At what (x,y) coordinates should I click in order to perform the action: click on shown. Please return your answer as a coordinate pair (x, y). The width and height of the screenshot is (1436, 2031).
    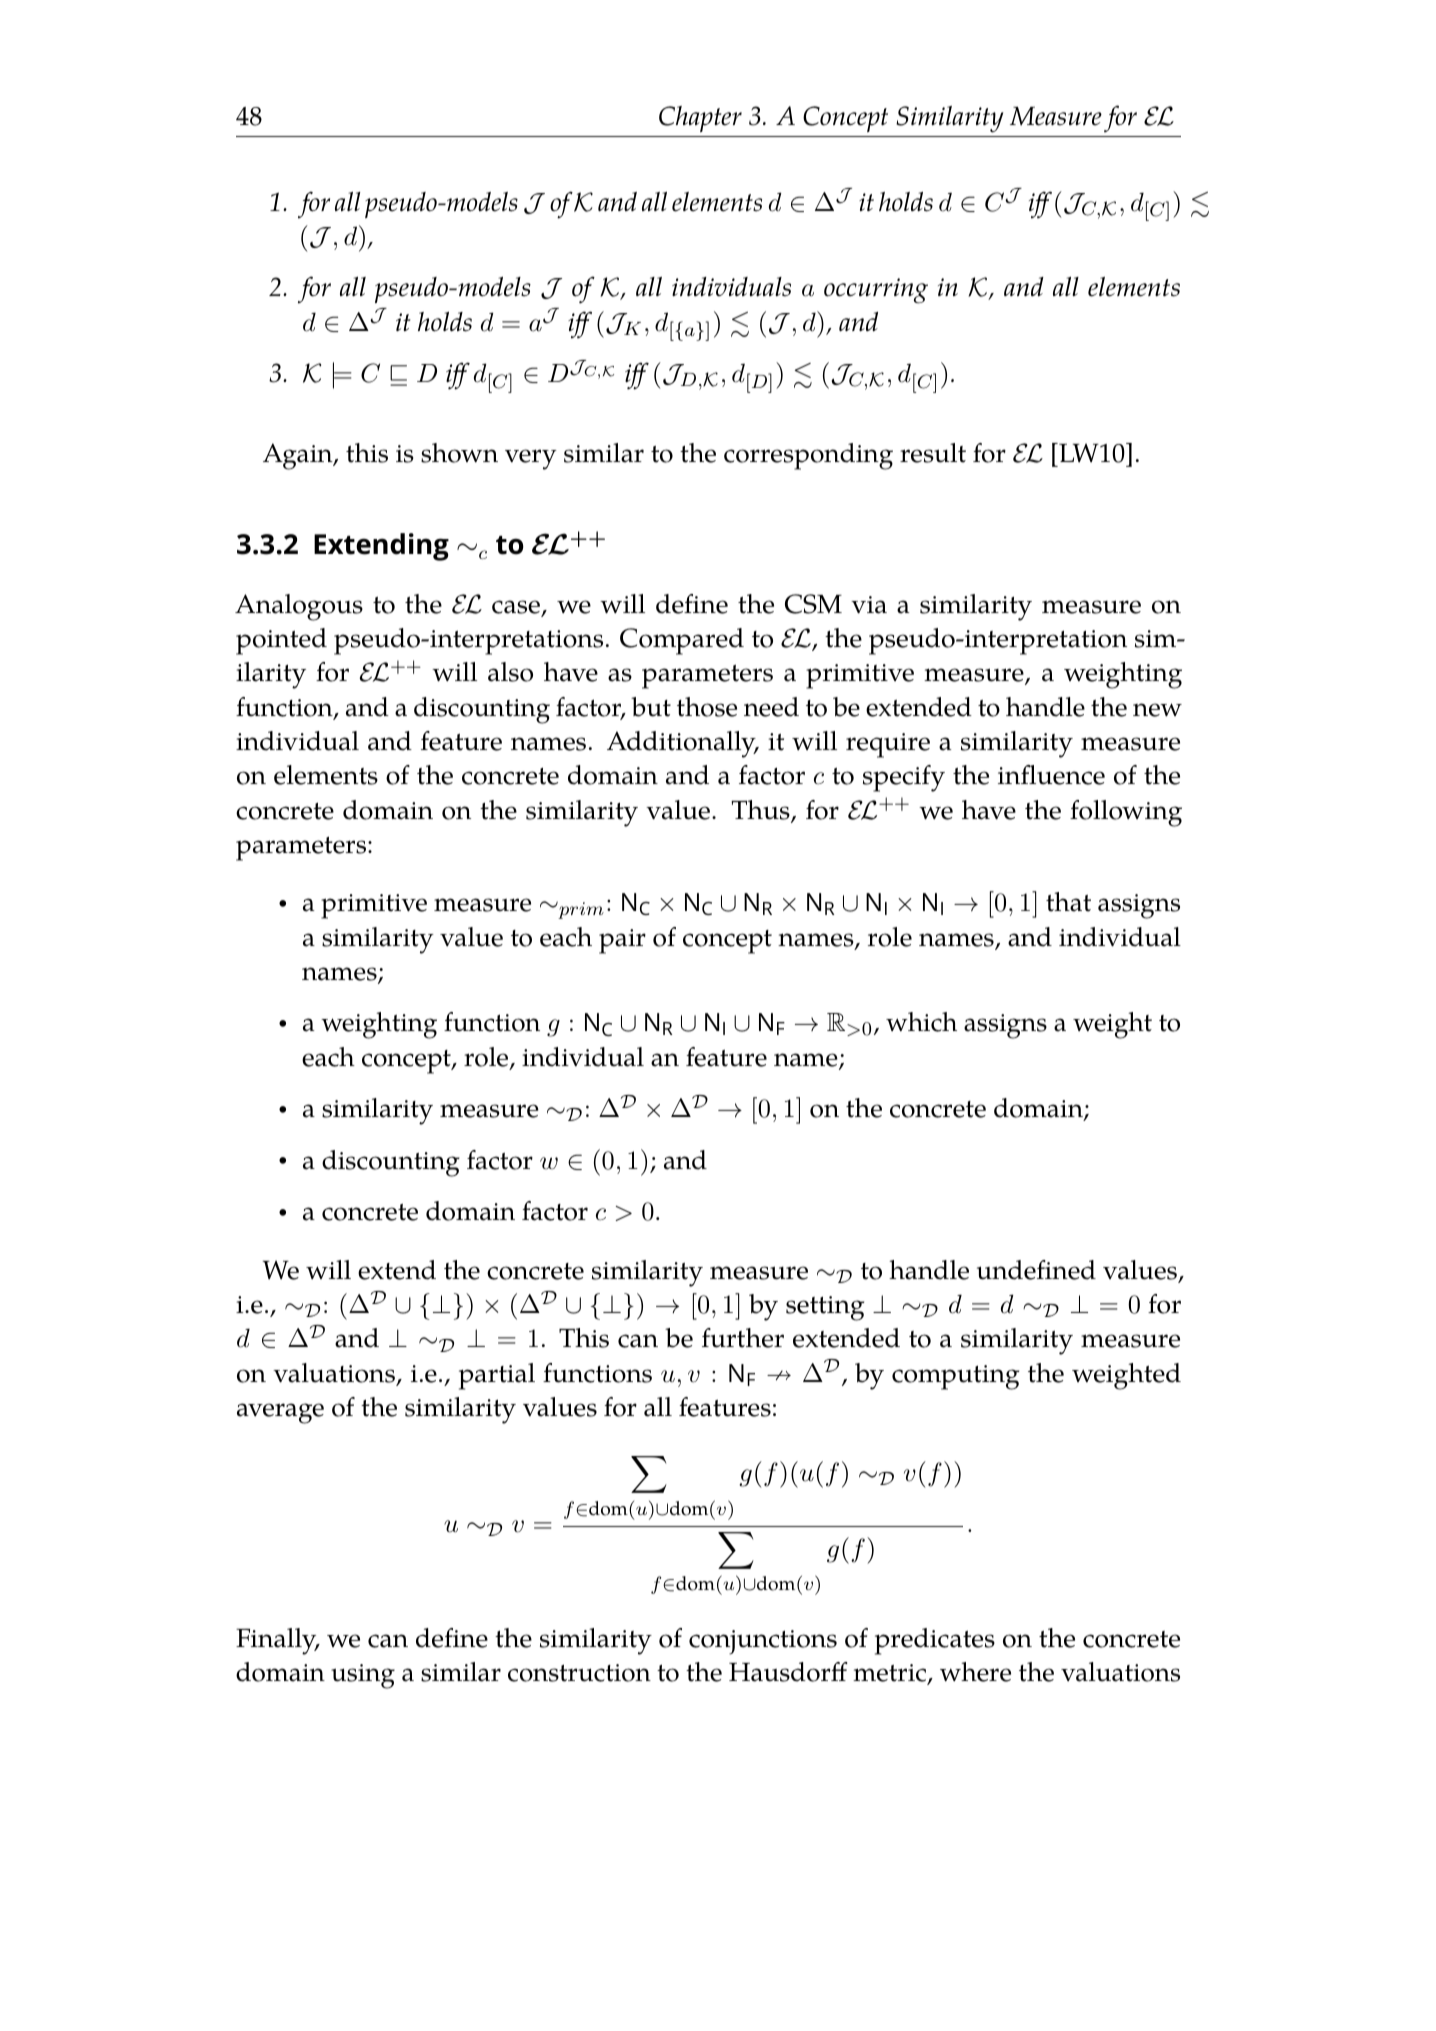
    Looking at the image, I should click on (459, 453).
